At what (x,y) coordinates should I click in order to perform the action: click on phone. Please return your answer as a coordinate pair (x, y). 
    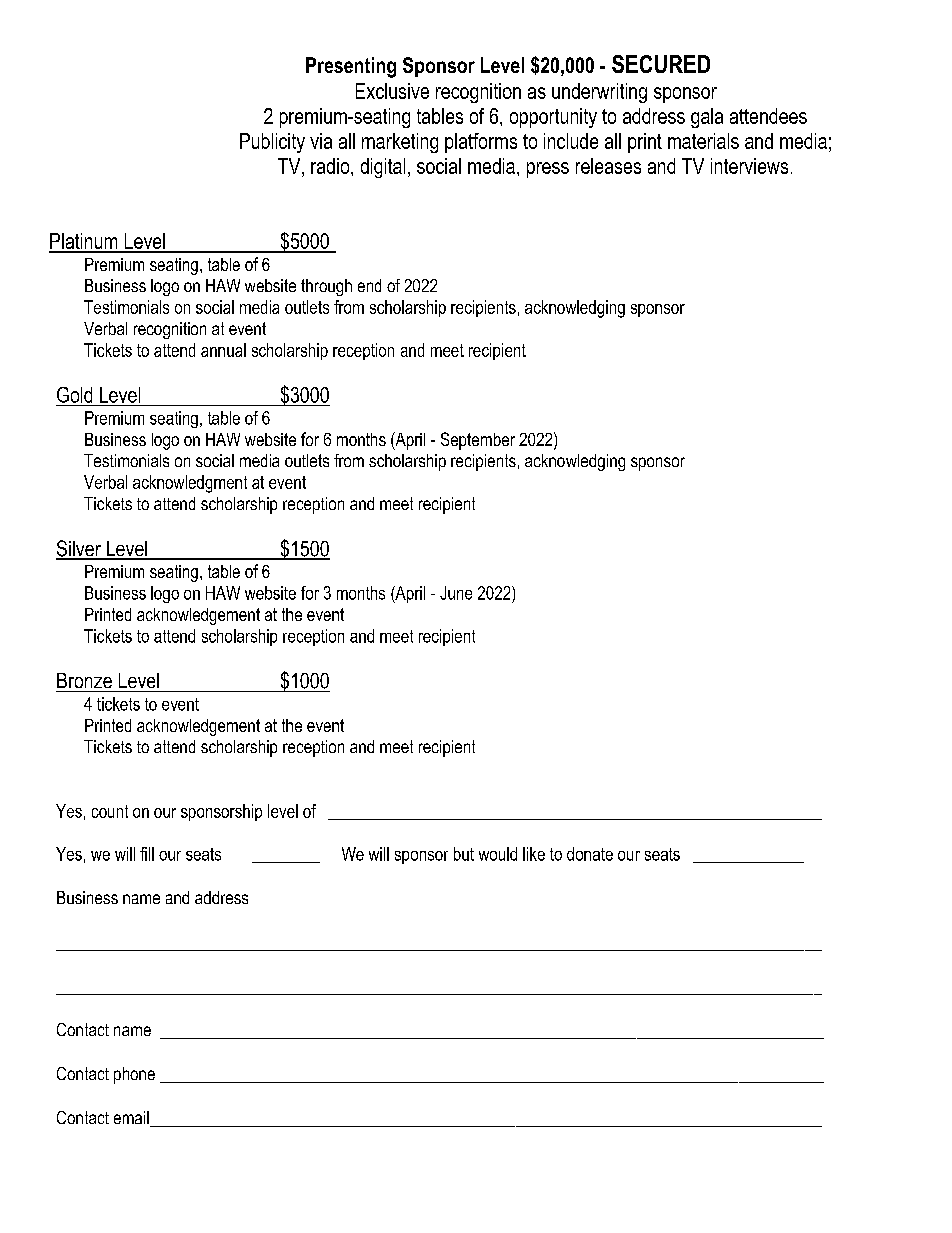
    Looking at the image, I should click on (134, 1075).
